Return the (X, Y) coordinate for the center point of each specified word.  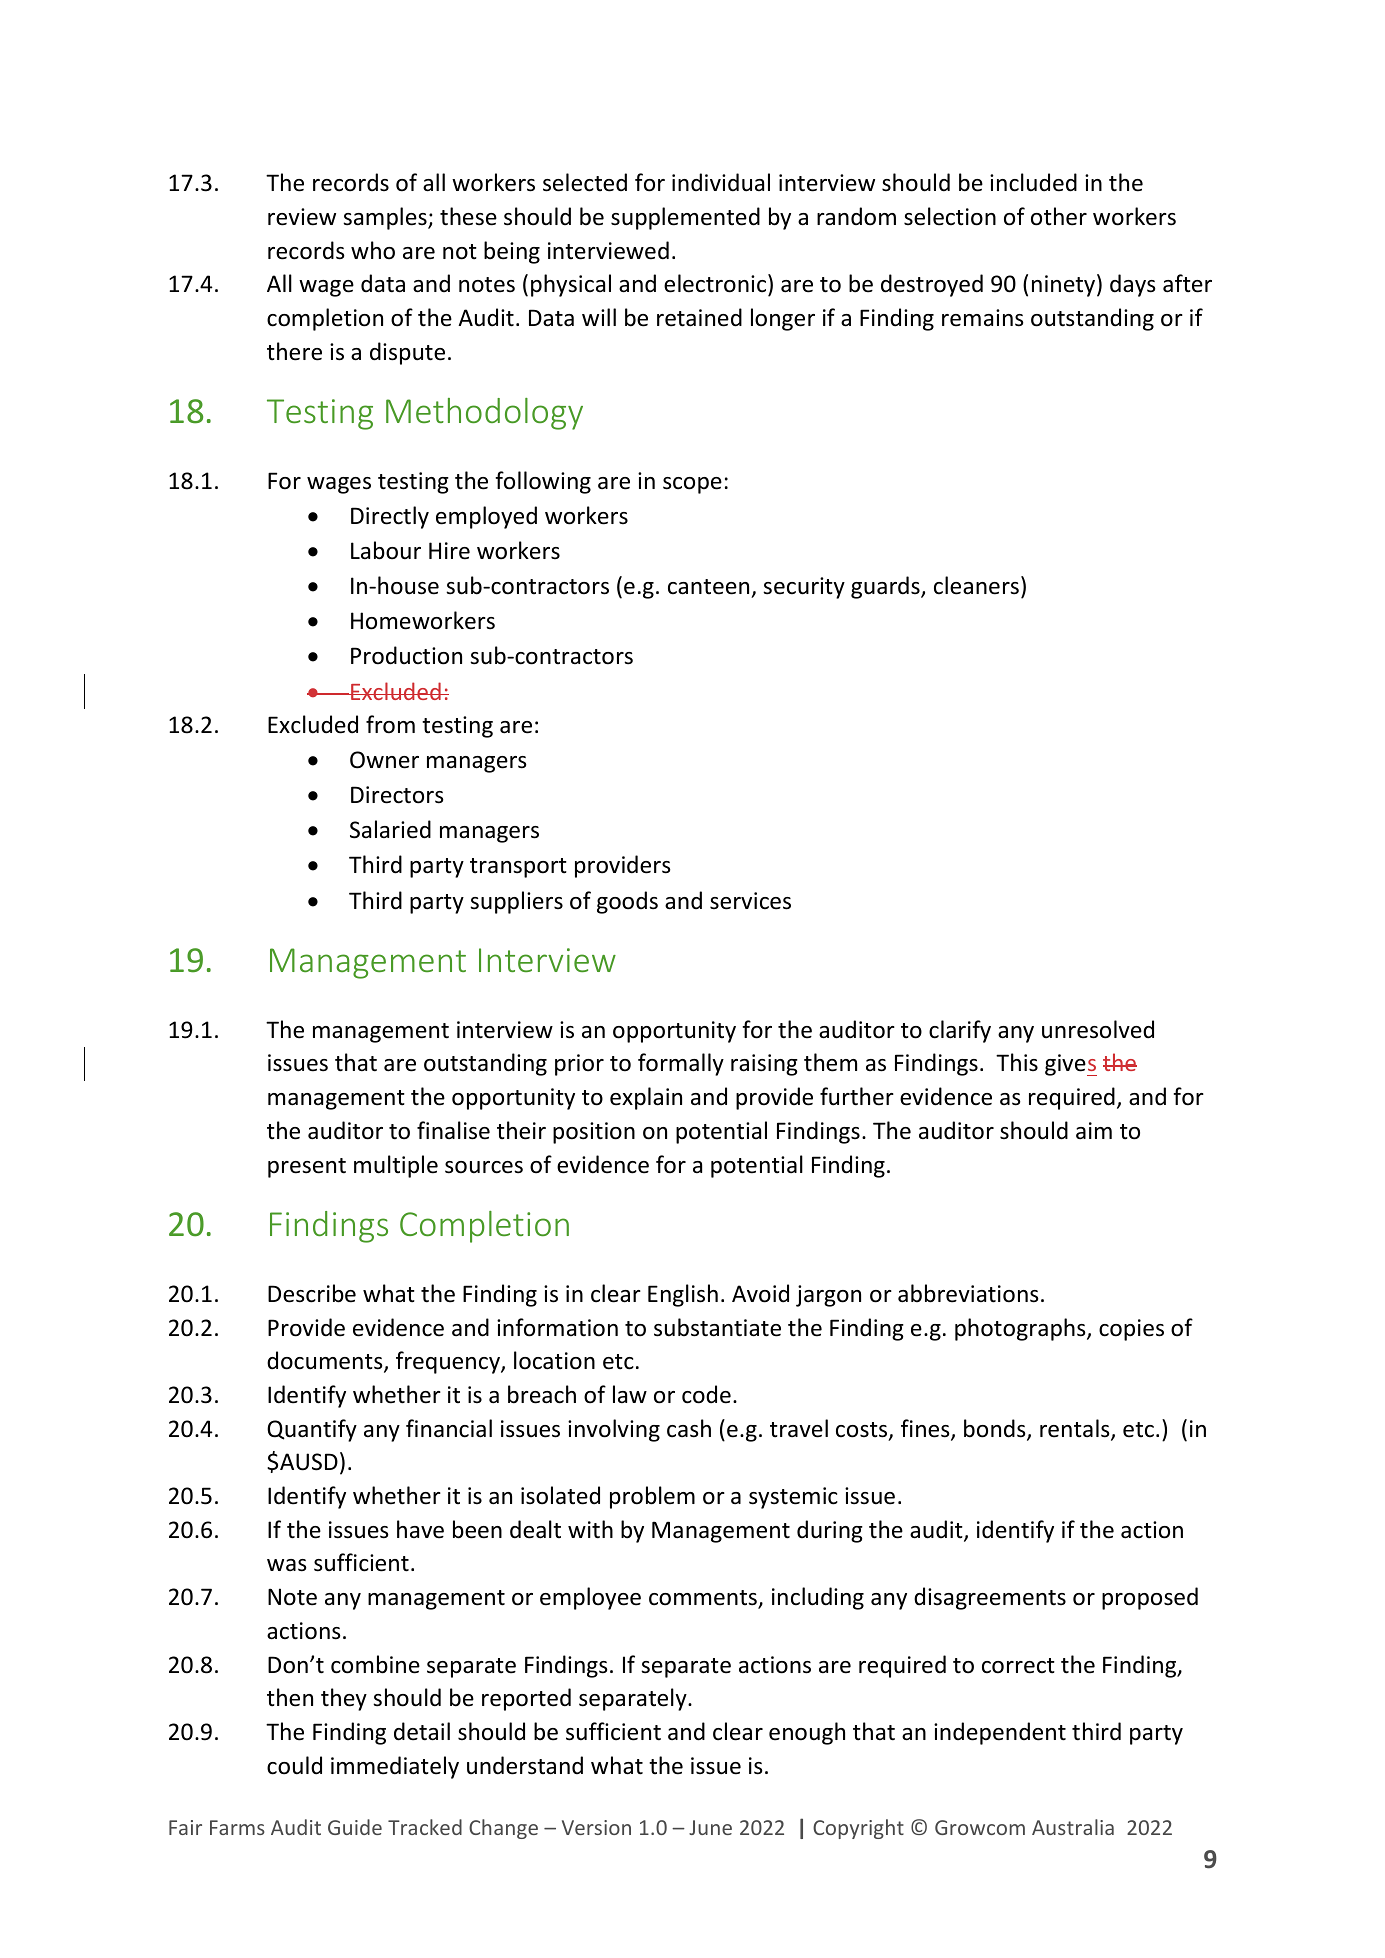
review (302, 217)
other (1059, 216)
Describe (312, 1293)
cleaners (976, 585)
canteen (708, 587)
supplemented (685, 218)
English (683, 1295)
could (294, 1765)
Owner (384, 760)
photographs (1021, 1329)
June (710, 1827)
